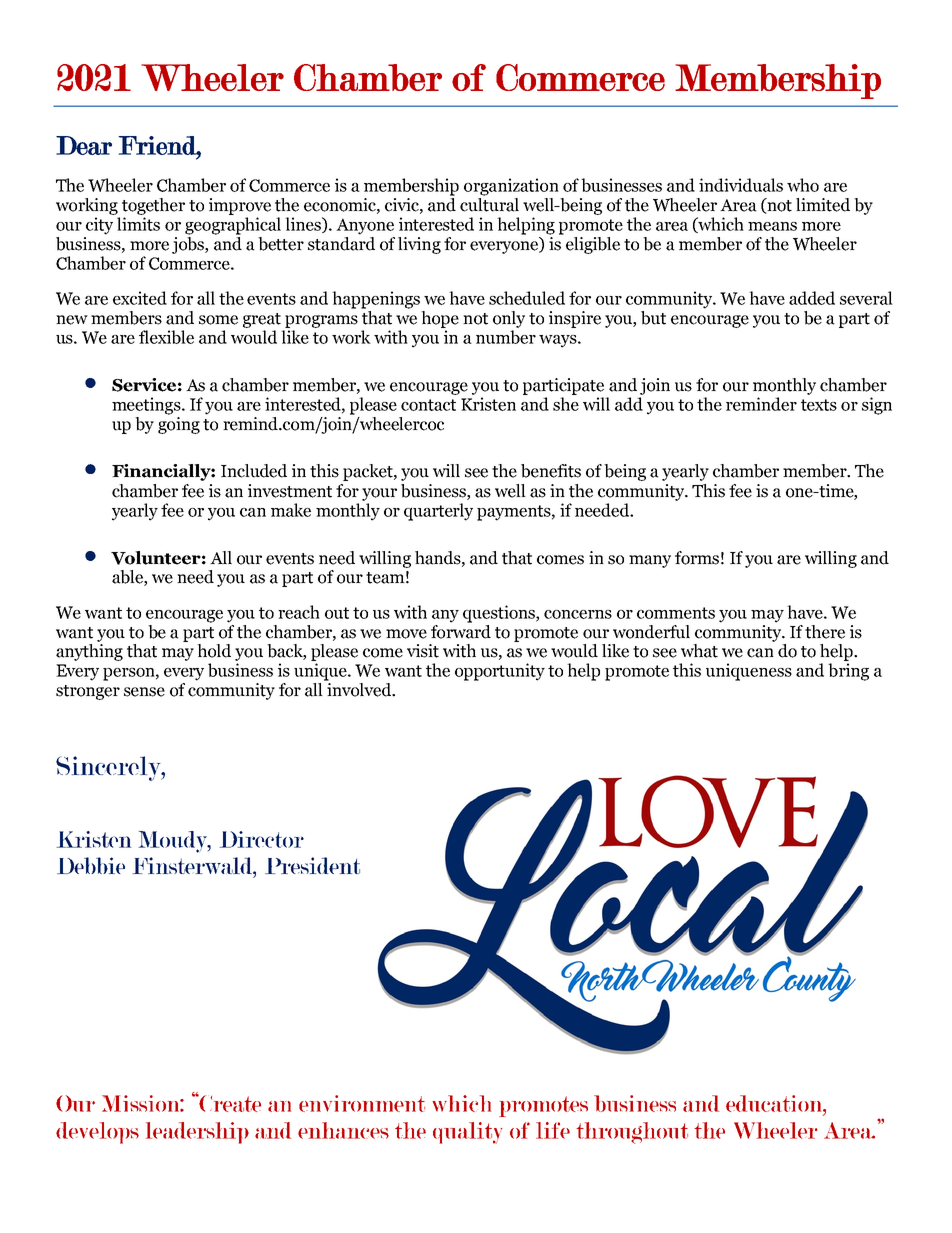  What do you see at coordinates (147, 406) in the image?
I see `meetings` at bounding box center [147, 406].
